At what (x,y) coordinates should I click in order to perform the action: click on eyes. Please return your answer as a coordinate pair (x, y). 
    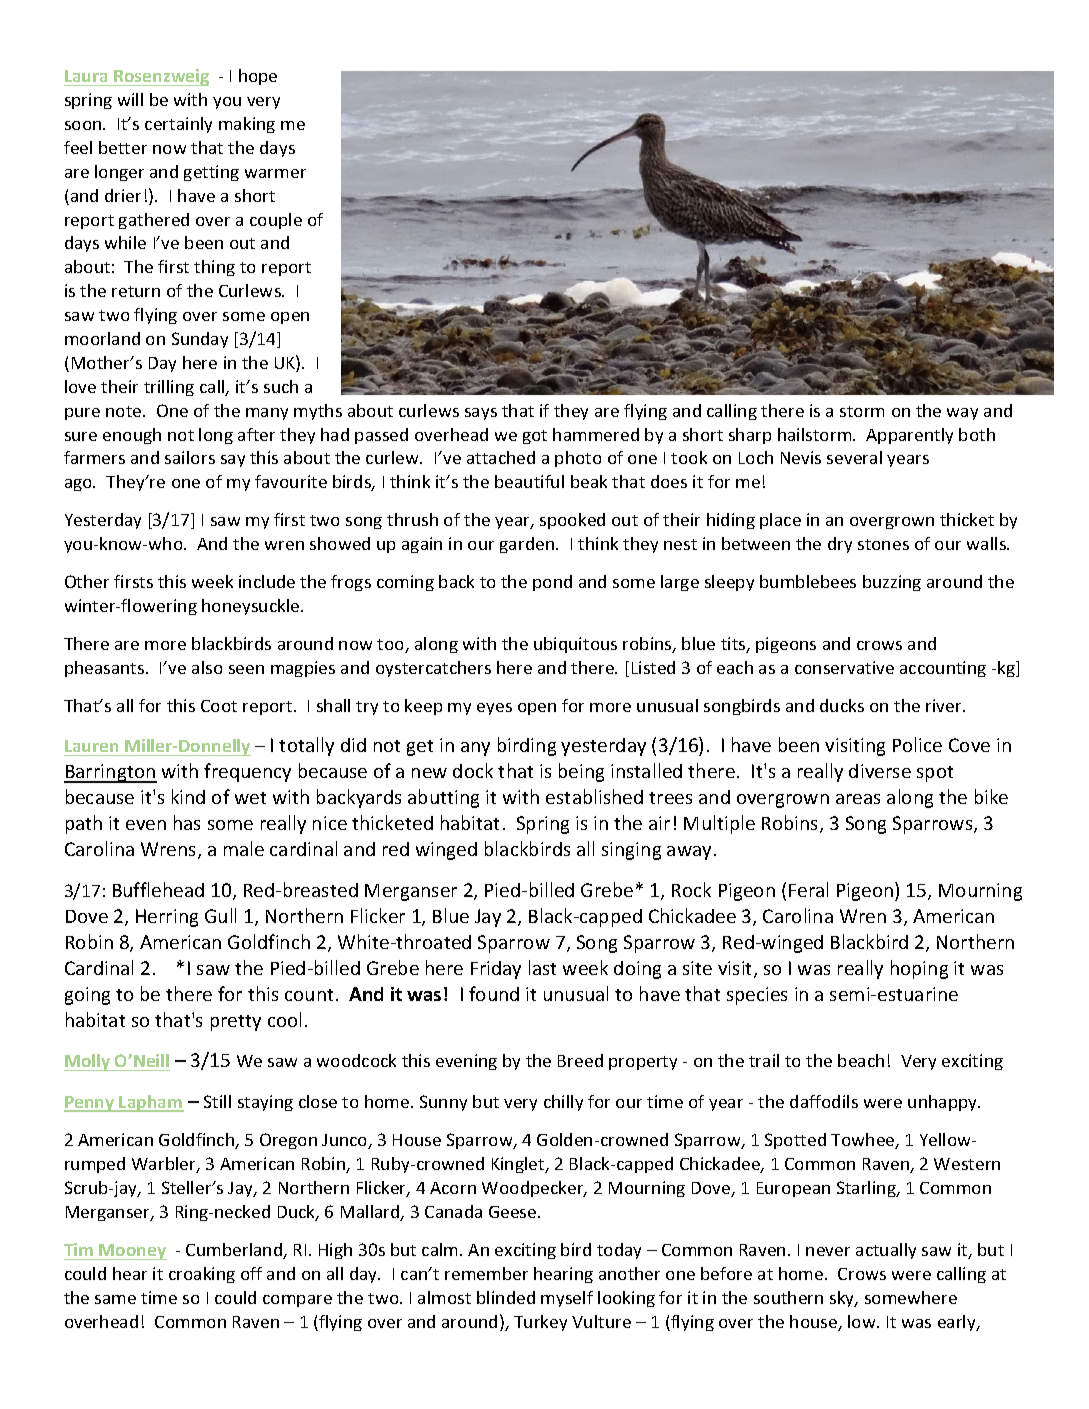
    Looking at the image, I should click on (494, 709).
